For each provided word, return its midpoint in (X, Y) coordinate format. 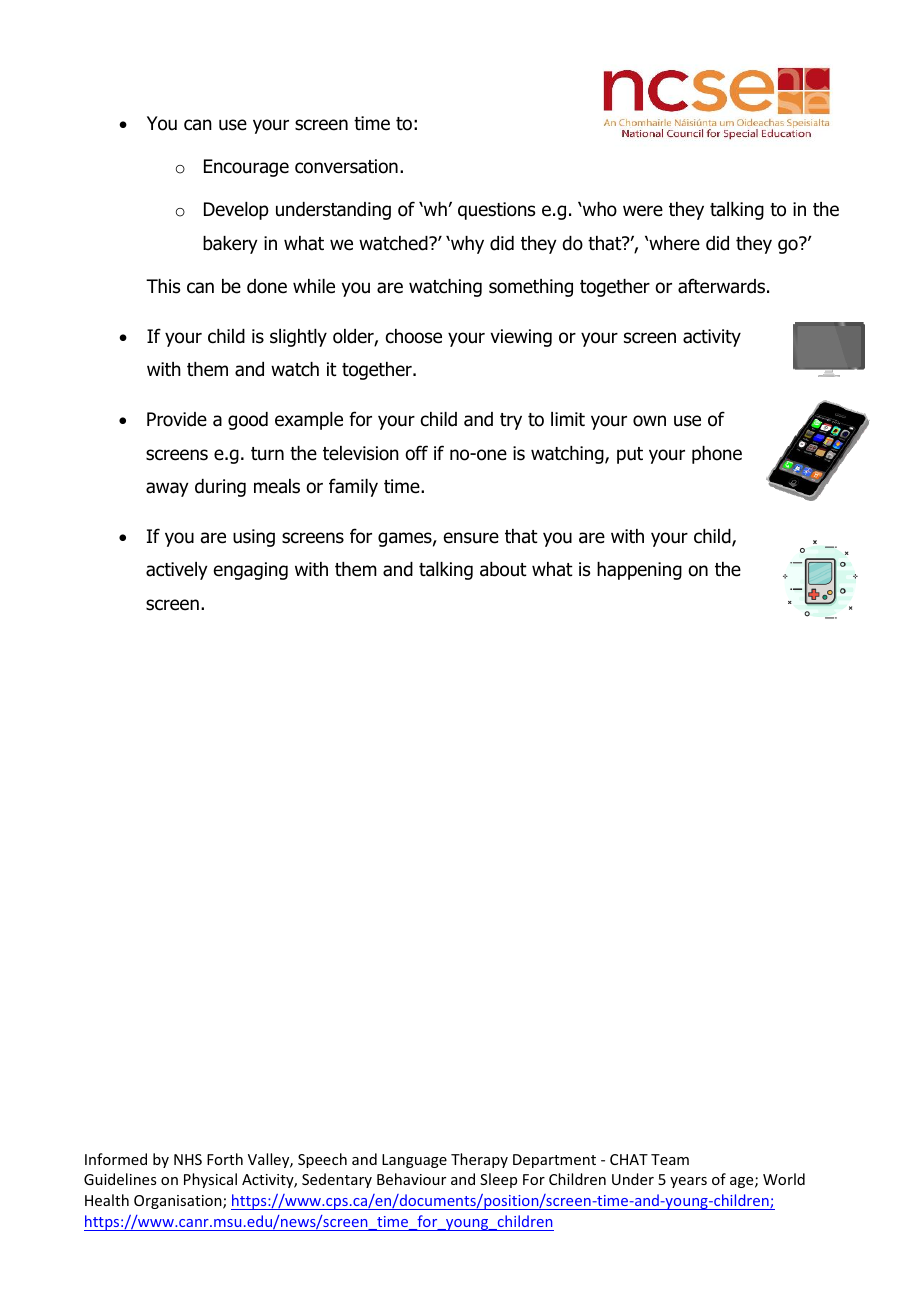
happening (639, 571)
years (688, 1182)
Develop (236, 211)
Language (414, 1161)
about (503, 569)
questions (496, 211)
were (643, 211)
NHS (188, 1159)
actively (177, 571)
